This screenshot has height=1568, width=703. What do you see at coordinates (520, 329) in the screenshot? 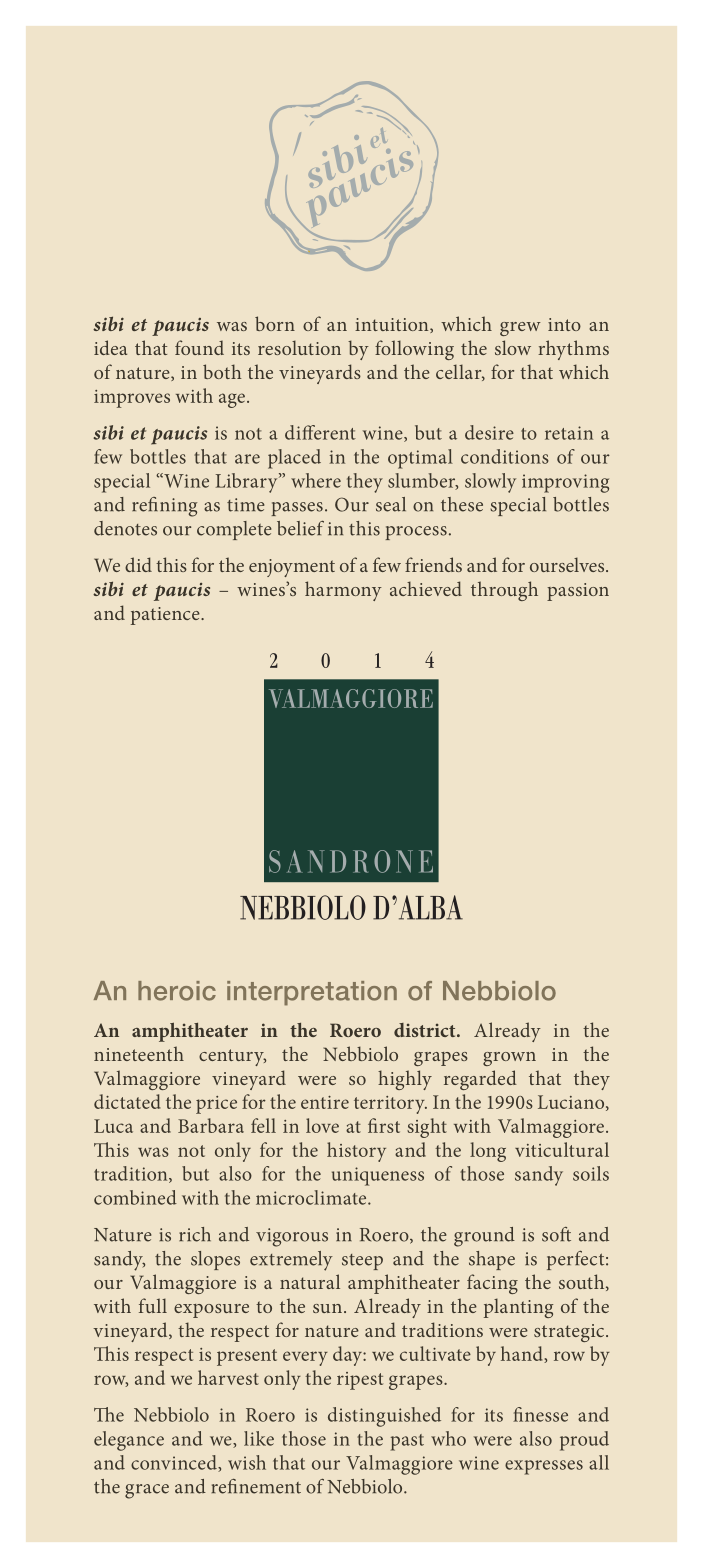
I see `grew` at bounding box center [520, 329].
